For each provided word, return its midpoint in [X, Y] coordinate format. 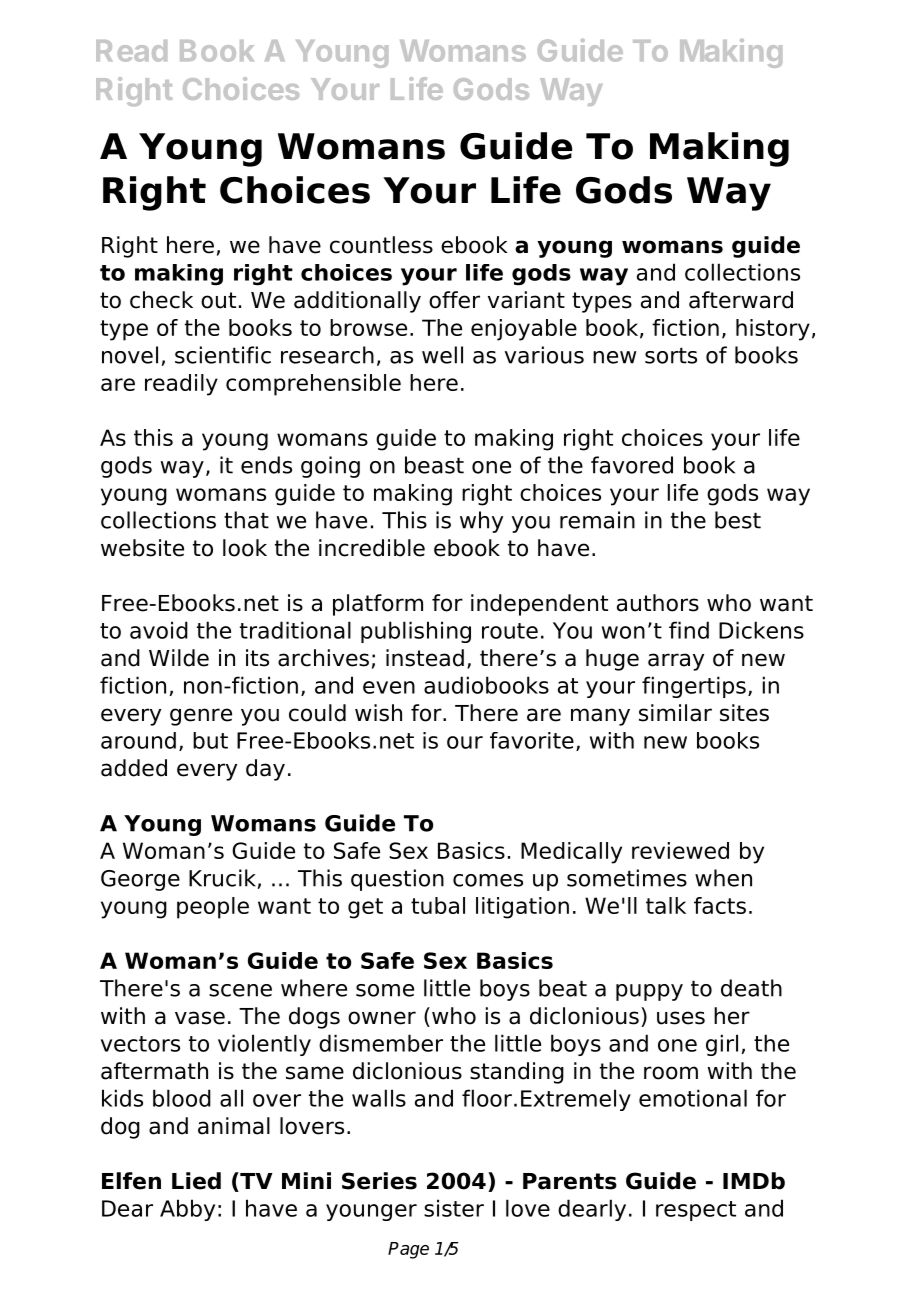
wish [378, 713]
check [161, 300]
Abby [187, 1210]
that [246, 520]
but [210, 740]
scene [240, 990]
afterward [741, 300]
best [738, 520]
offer [454, 300]
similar [675, 713]
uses [681, 1018]
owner [382, 1018]
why [481, 522]
